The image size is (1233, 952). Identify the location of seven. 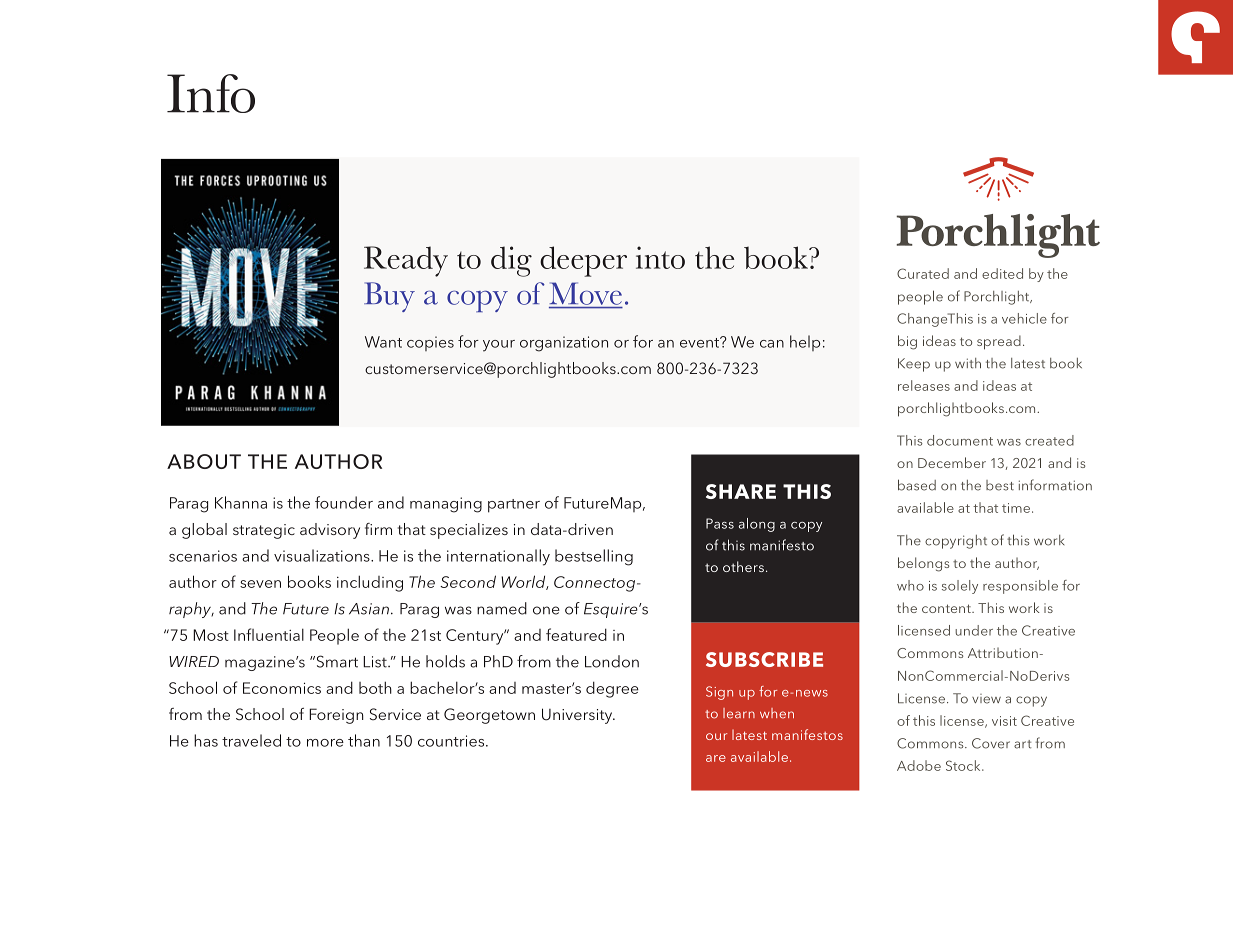
(260, 584).
